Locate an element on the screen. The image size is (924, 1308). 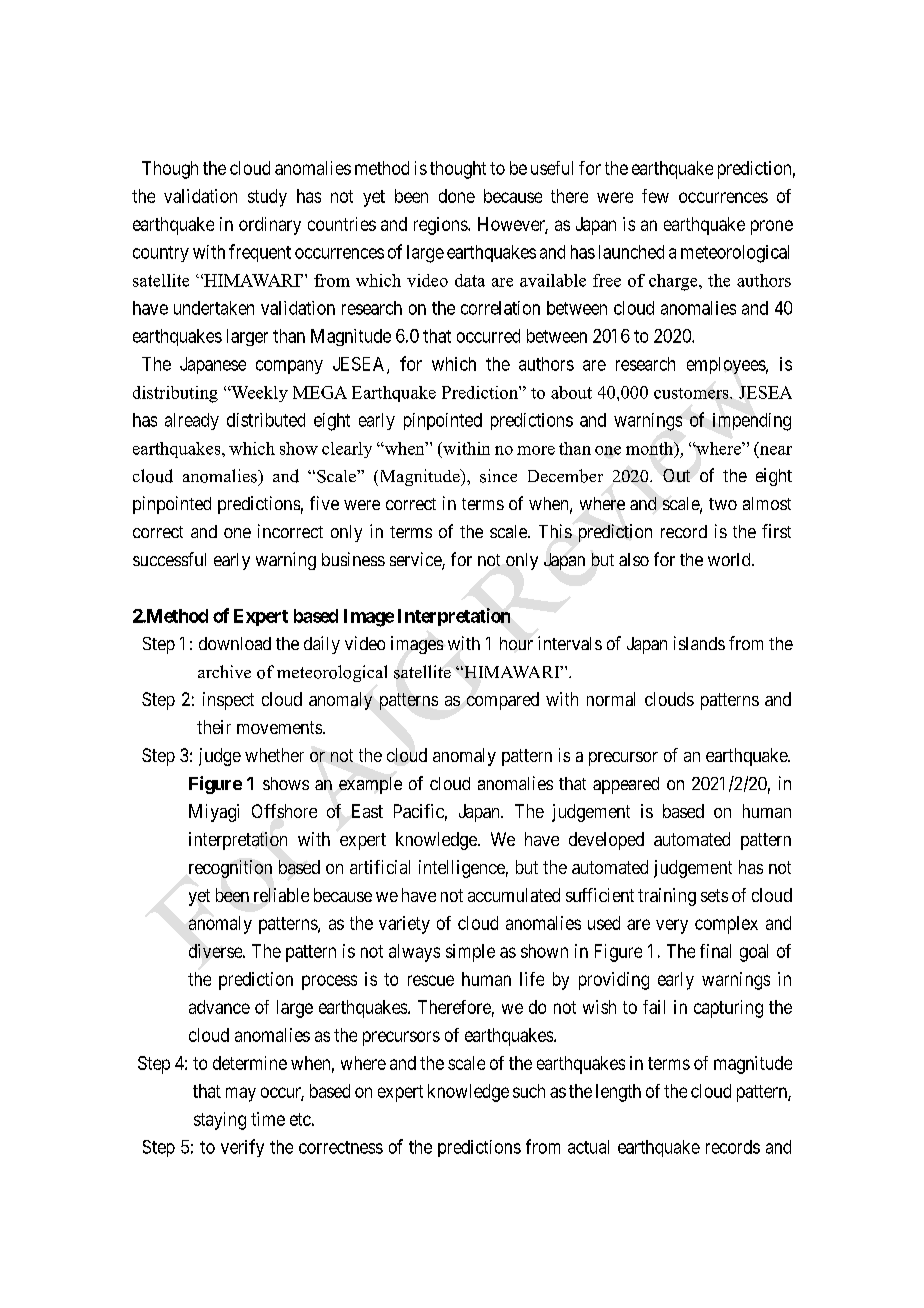
done is located at coordinates (457, 196).
